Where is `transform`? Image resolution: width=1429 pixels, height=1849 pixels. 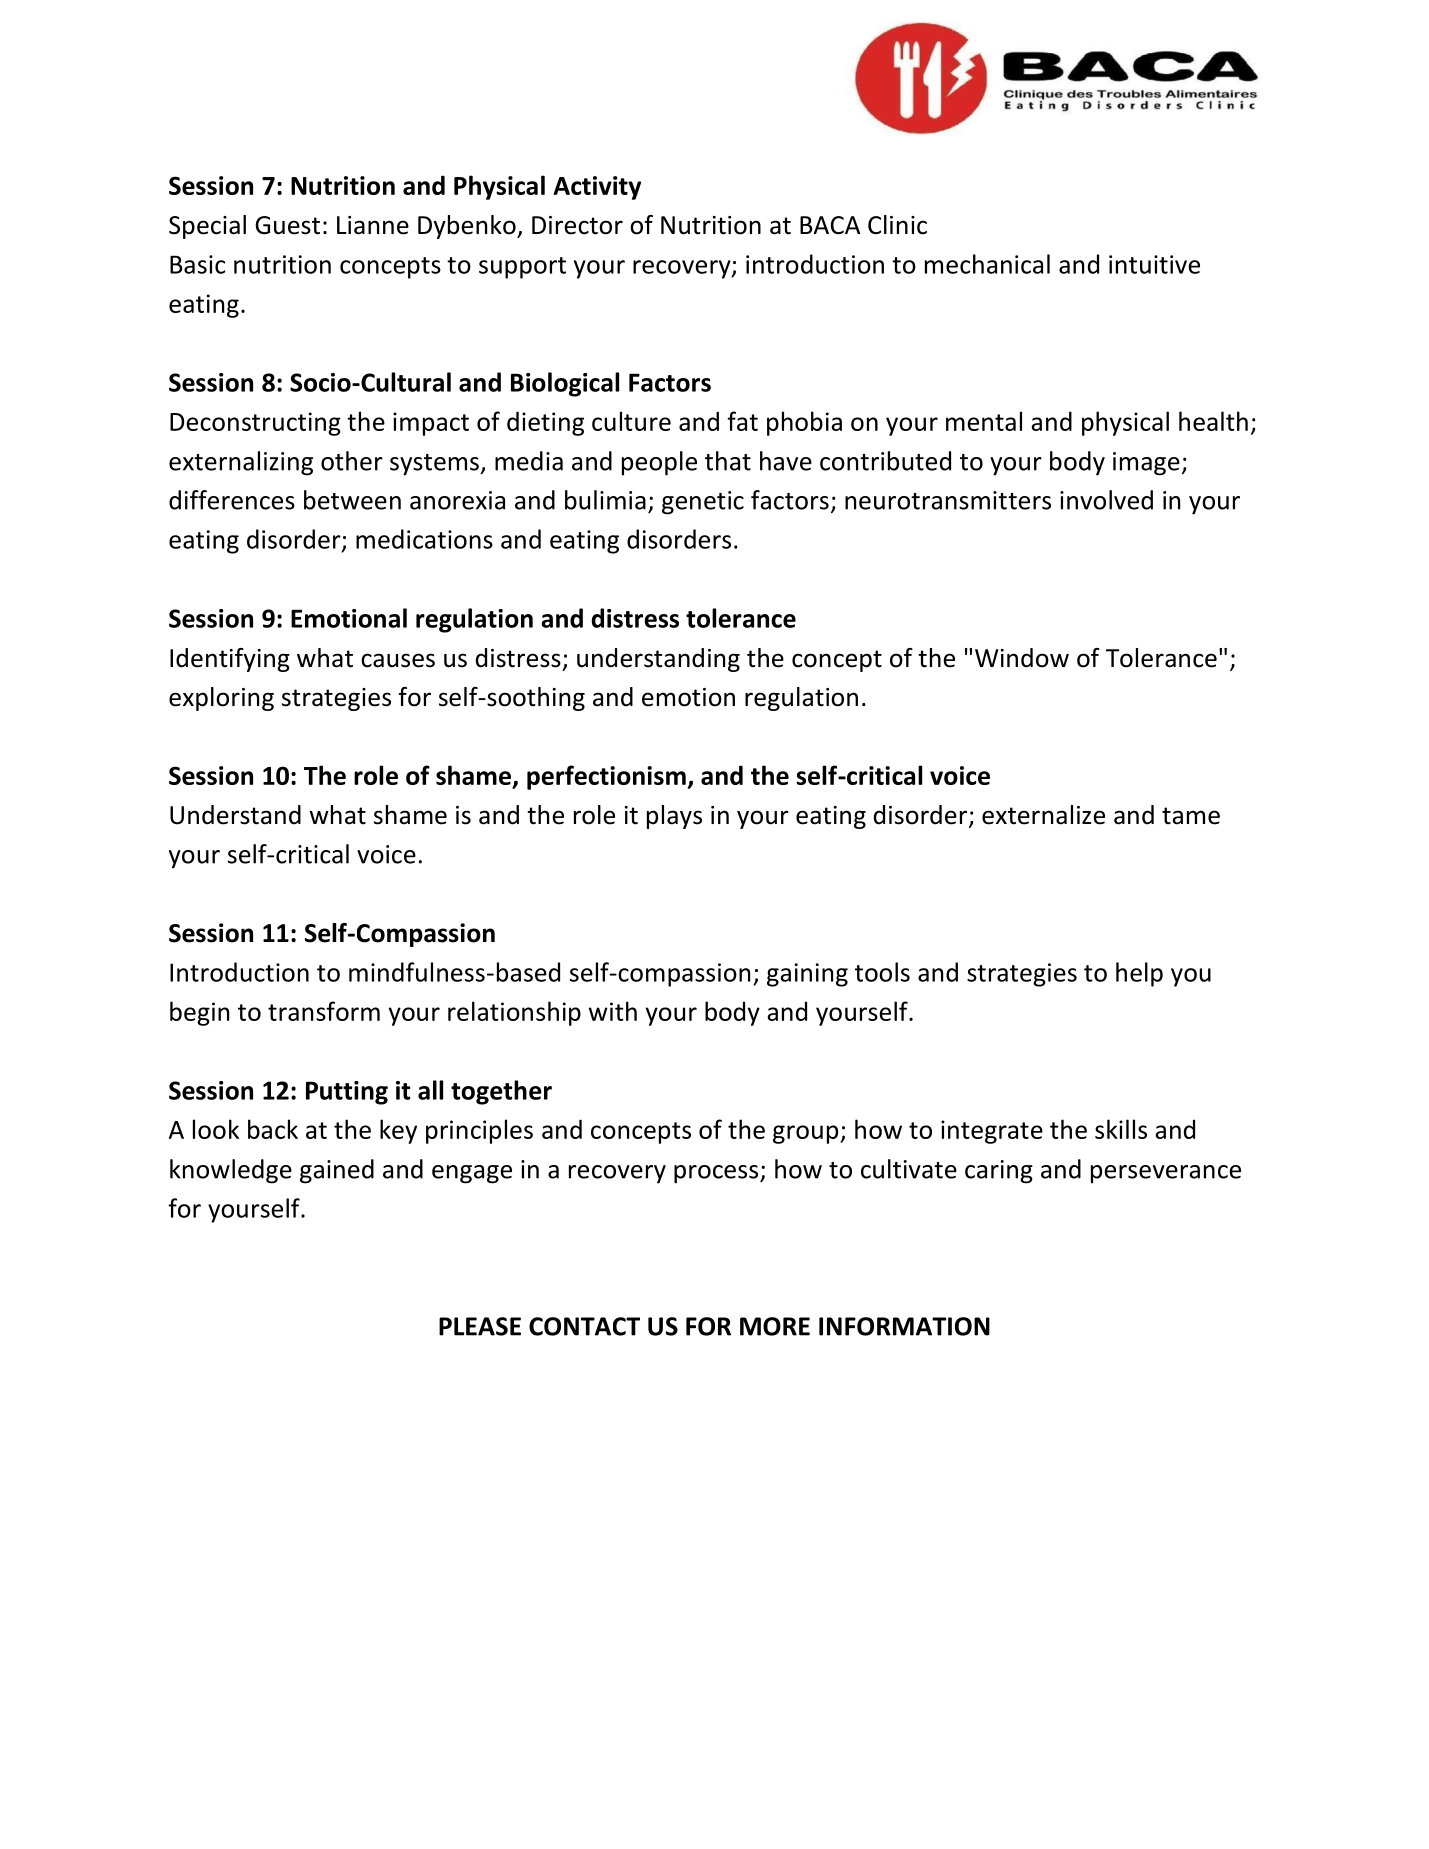 transform is located at coordinates (324, 1011).
